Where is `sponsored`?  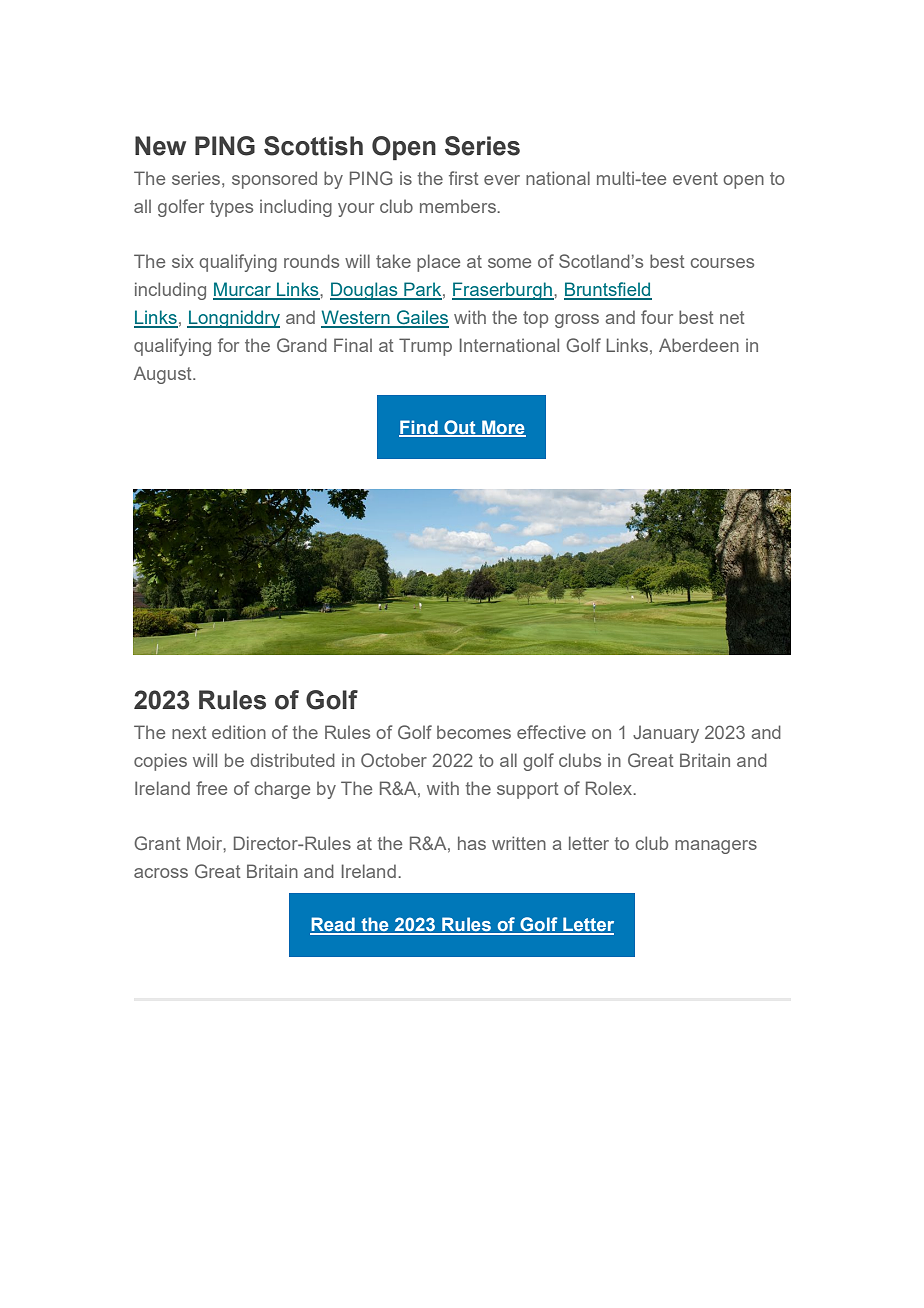
sponsored is located at coordinates (274, 180).
